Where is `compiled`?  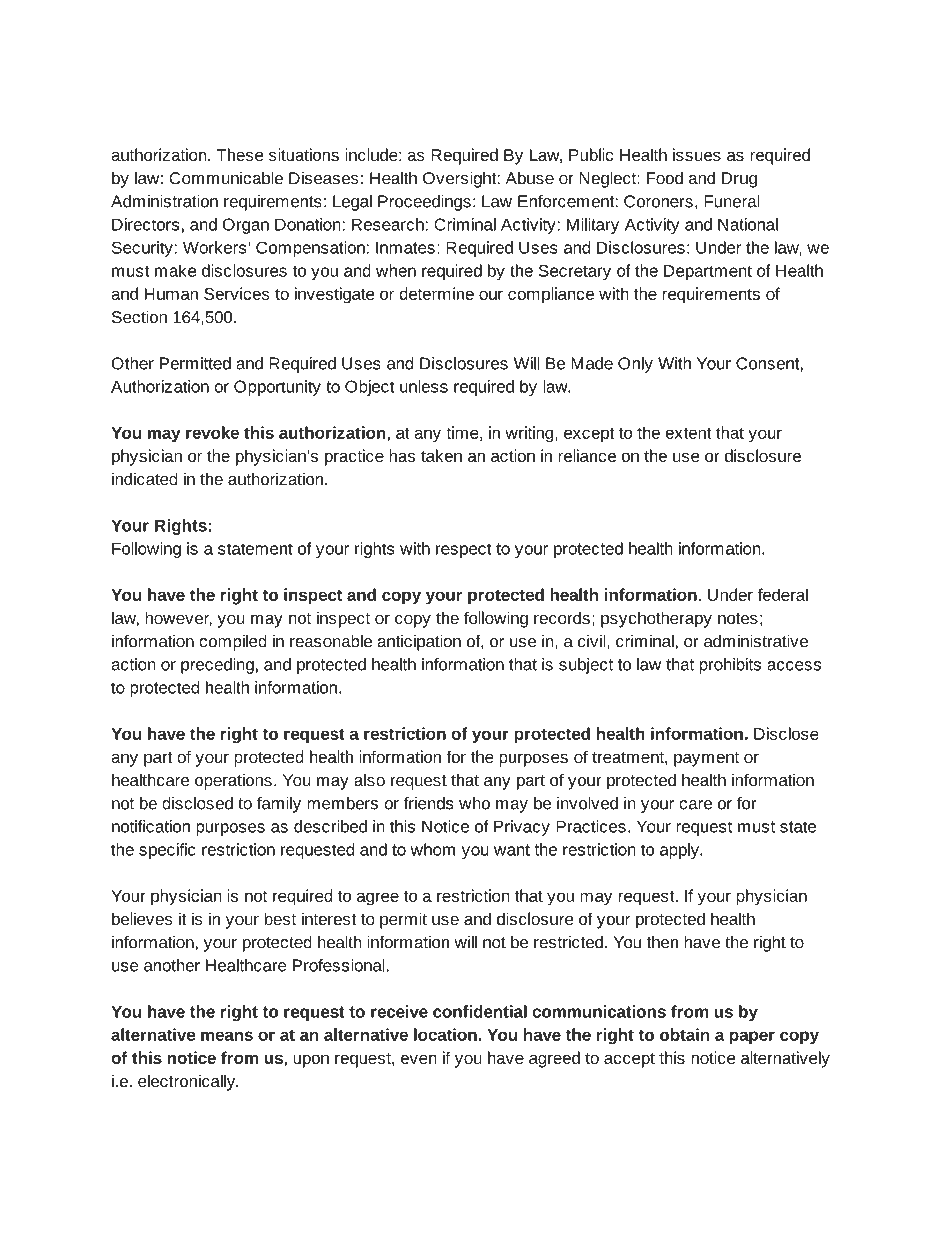 compiled is located at coordinates (233, 642).
